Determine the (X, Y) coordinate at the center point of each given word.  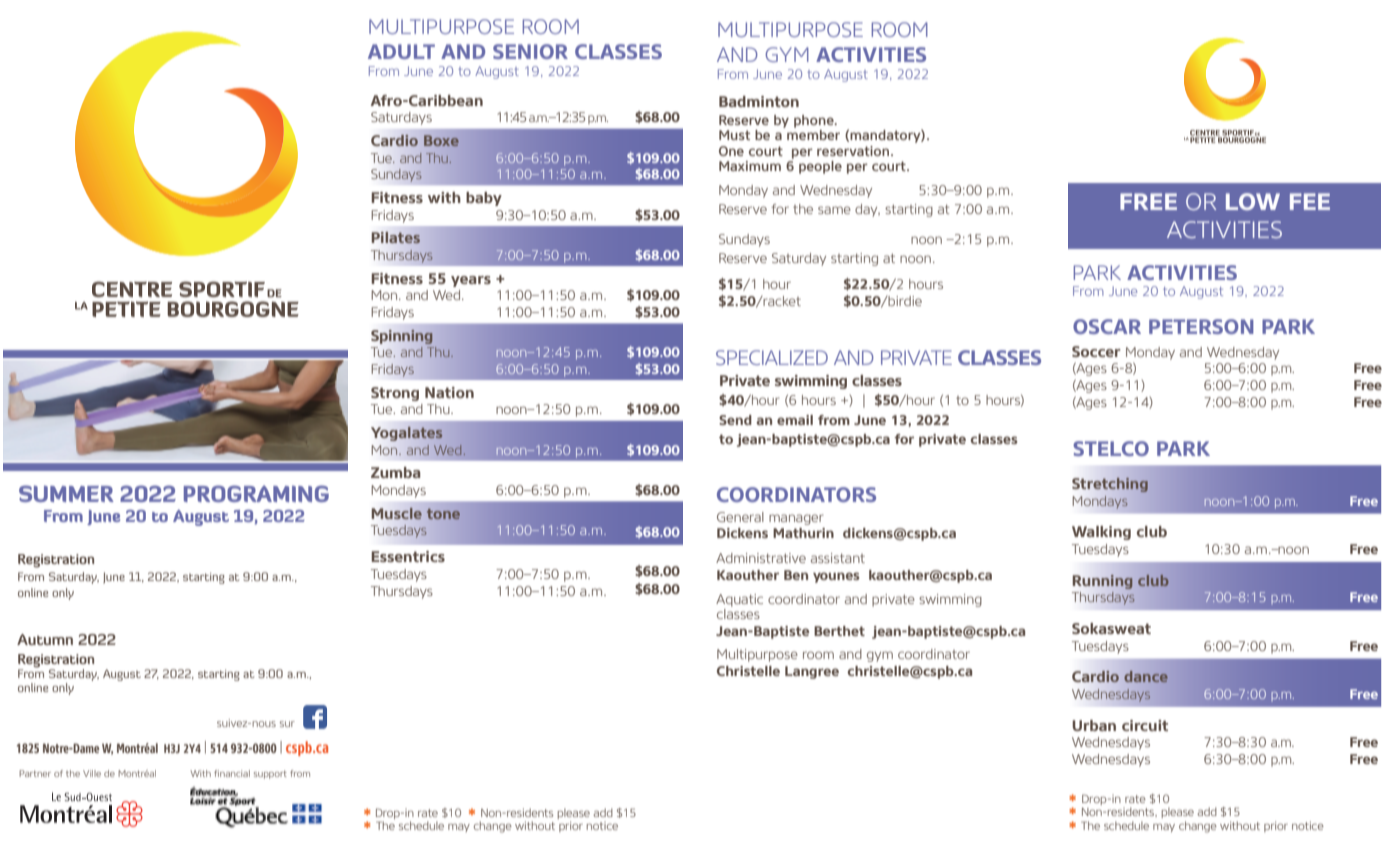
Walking (1101, 533)
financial (232, 773)
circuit (1145, 725)
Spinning (402, 337)
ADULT (401, 51)
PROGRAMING (256, 493)
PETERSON (1201, 326)
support (270, 775)
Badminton (759, 101)
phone (815, 121)
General (740, 517)
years (471, 281)
